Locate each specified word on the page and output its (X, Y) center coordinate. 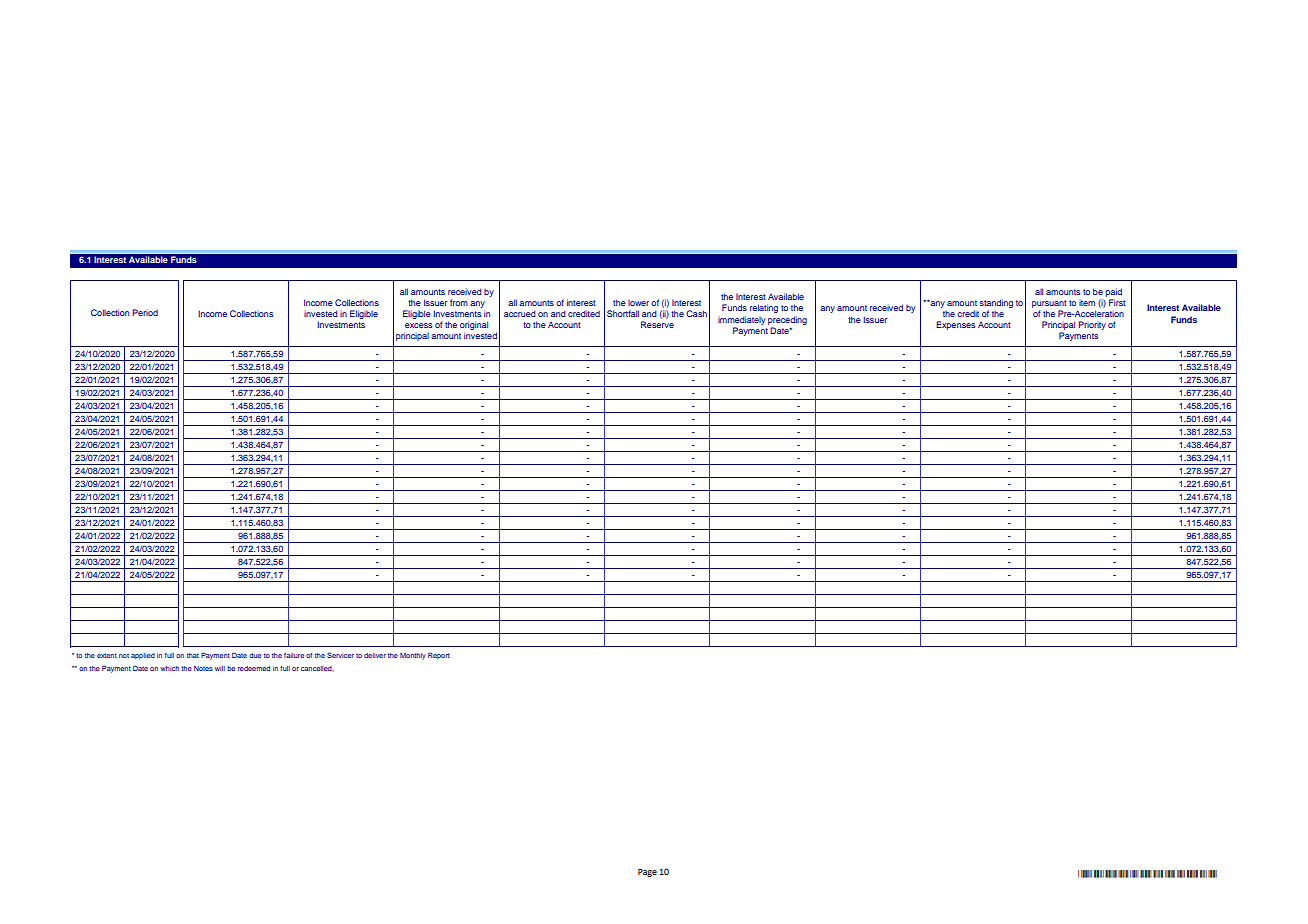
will (220, 668)
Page (647, 872)
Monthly (413, 656)
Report (439, 656)
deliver (375, 655)
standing (996, 303)
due (255, 655)
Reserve (657, 324)
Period (145, 312)
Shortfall (623, 313)
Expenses (956, 325)
